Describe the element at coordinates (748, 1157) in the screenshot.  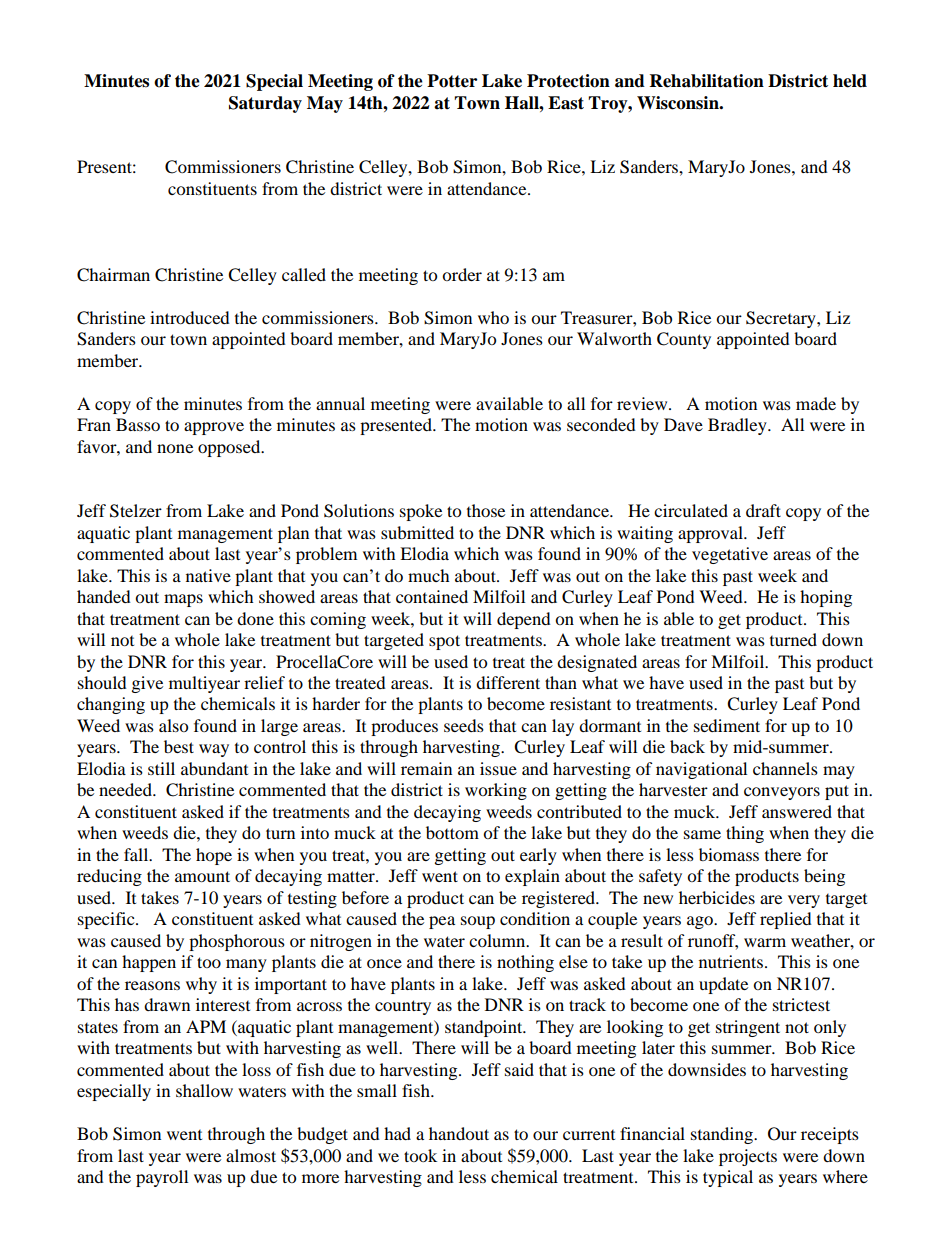
I see `projects` at that location.
